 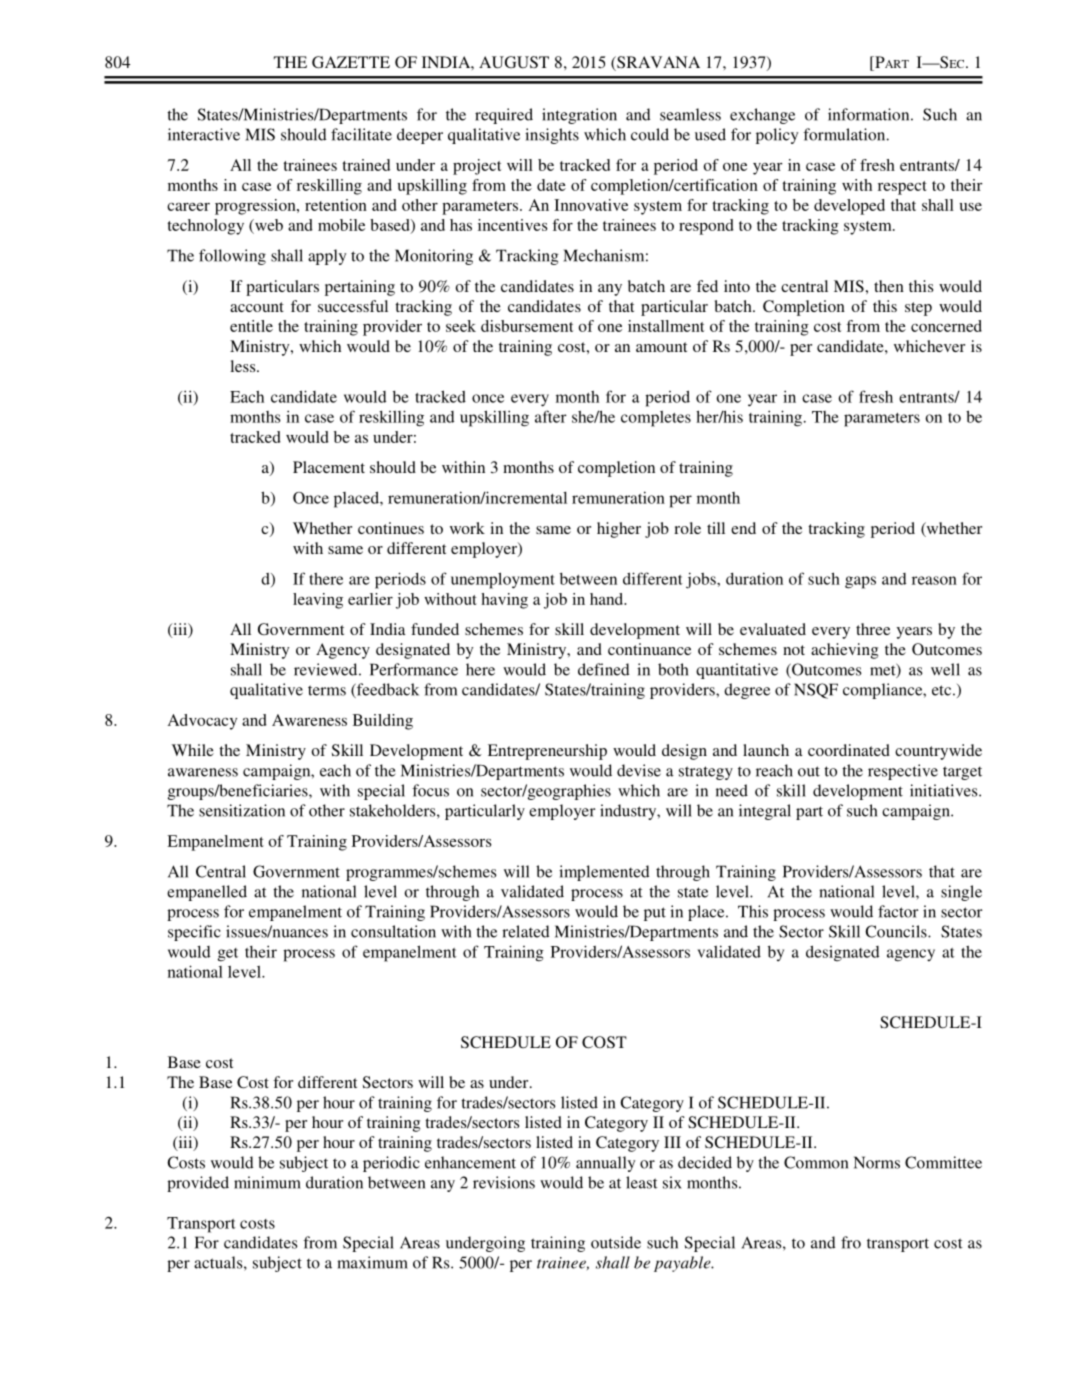 What do you see at coordinates (616, 1242) in the screenshot?
I see `outside` at bounding box center [616, 1242].
